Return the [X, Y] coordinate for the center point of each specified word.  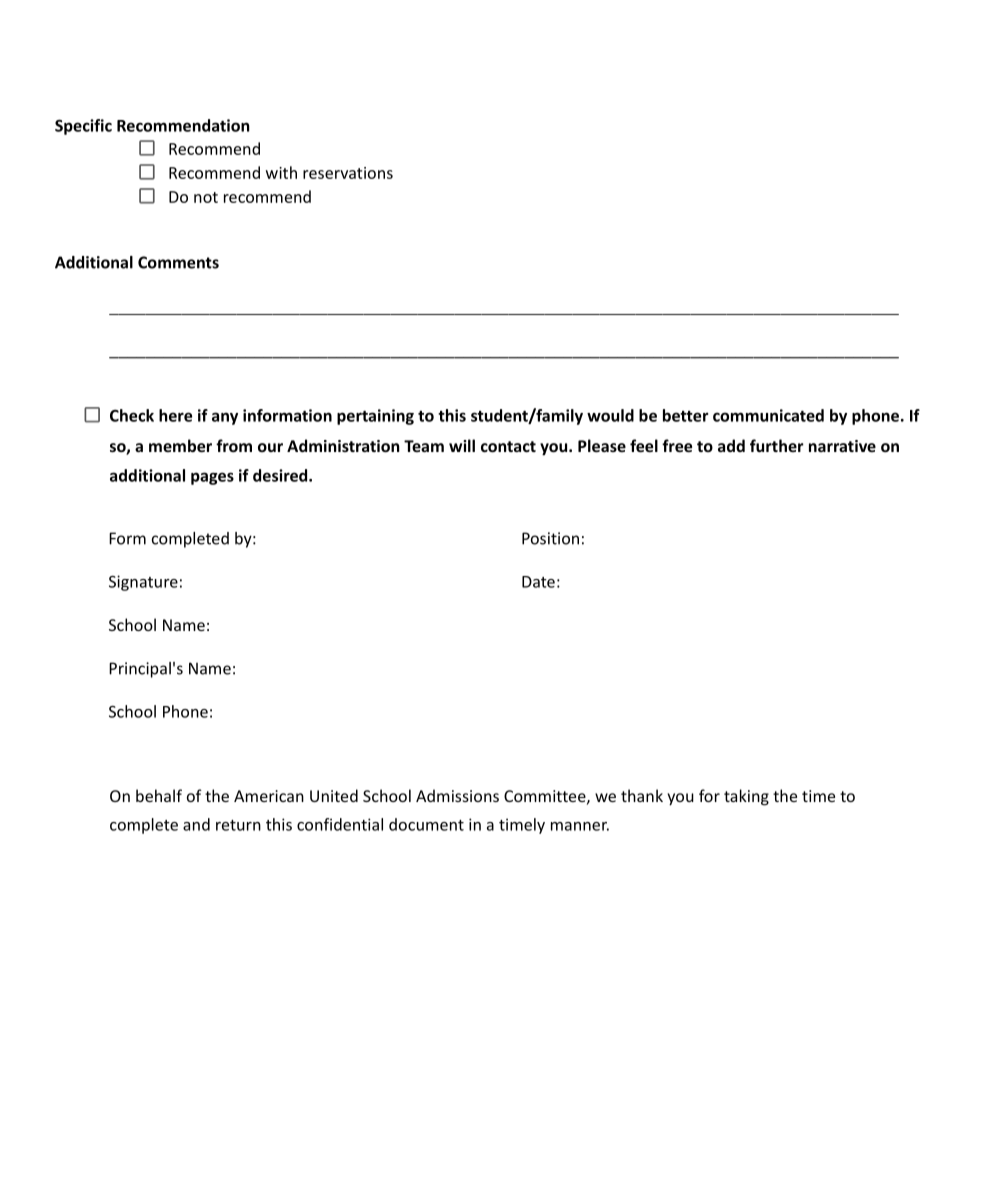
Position [550, 538]
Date [538, 582]
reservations [348, 173]
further [777, 445]
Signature [143, 583]
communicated [768, 415]
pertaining [375, 417]
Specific [83, 127]
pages [212, 478]
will [462, 445]
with [281, 172]
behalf [159, 795]
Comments [178, 262]
